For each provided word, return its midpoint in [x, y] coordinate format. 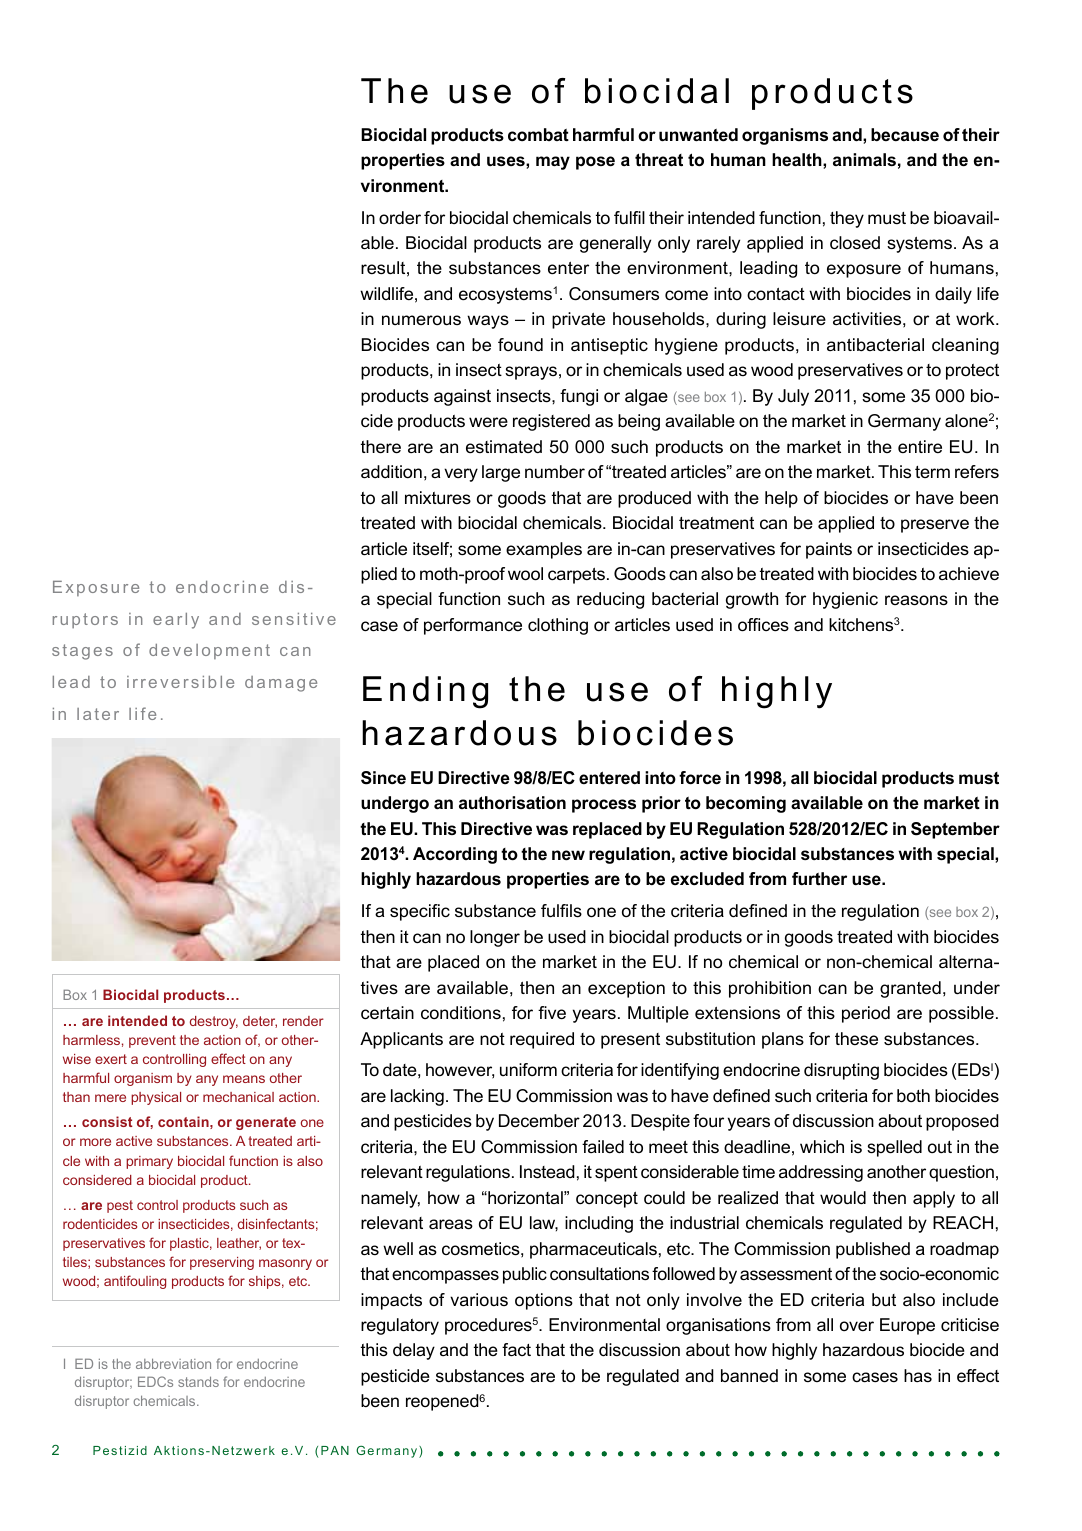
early [176, 621]
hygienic [845, 600]
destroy [214, 1022]
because [905, 135]
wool [525, 574]
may [553, 163]
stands [198, 1381]
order [400, 217]
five [552, 1013]
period [866, 1014]
